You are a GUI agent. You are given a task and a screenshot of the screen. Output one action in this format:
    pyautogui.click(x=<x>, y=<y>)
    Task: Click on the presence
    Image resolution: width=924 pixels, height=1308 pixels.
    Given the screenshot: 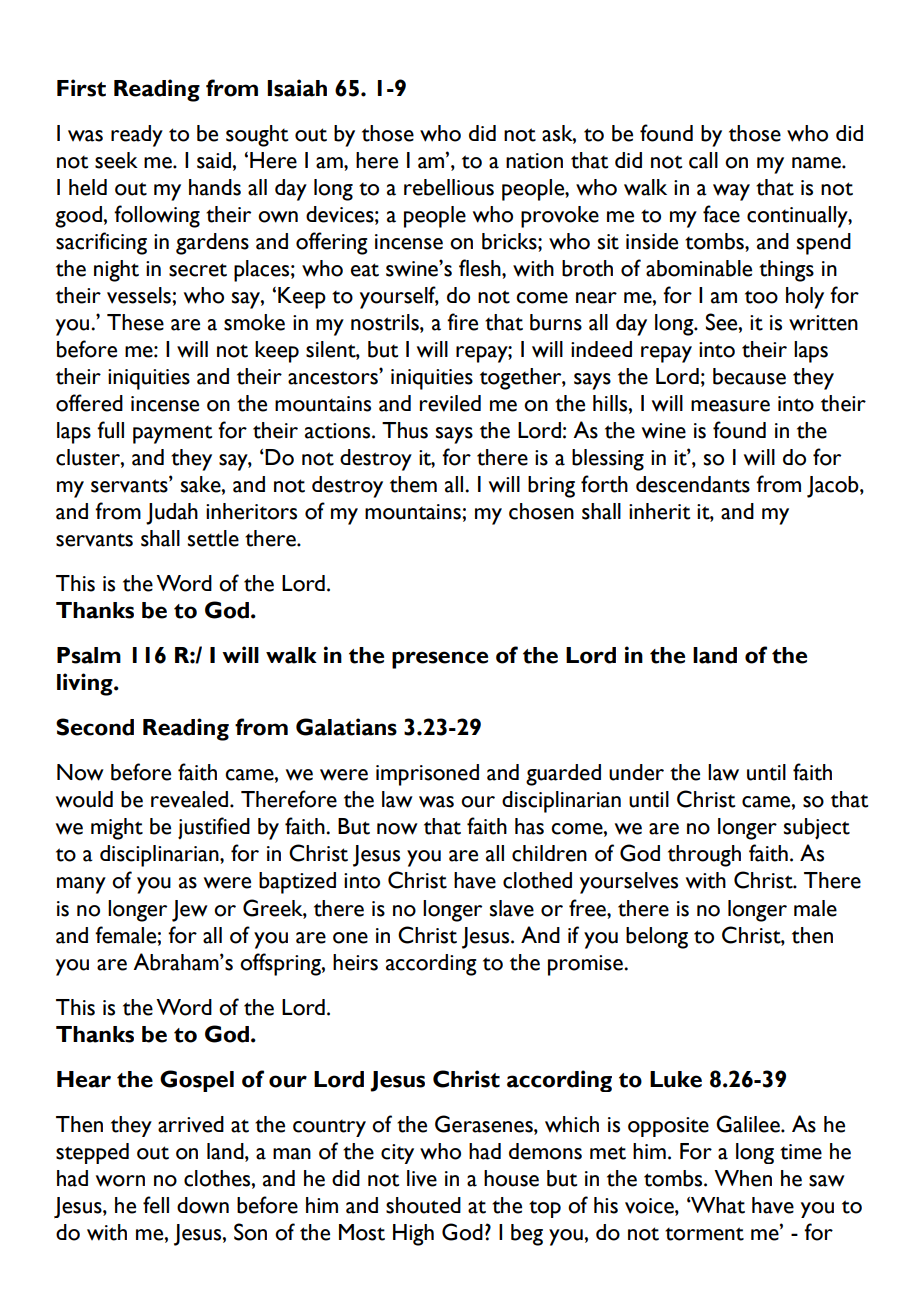 What is the action you would take?
    pyautogui.click(x=440, y=660)
